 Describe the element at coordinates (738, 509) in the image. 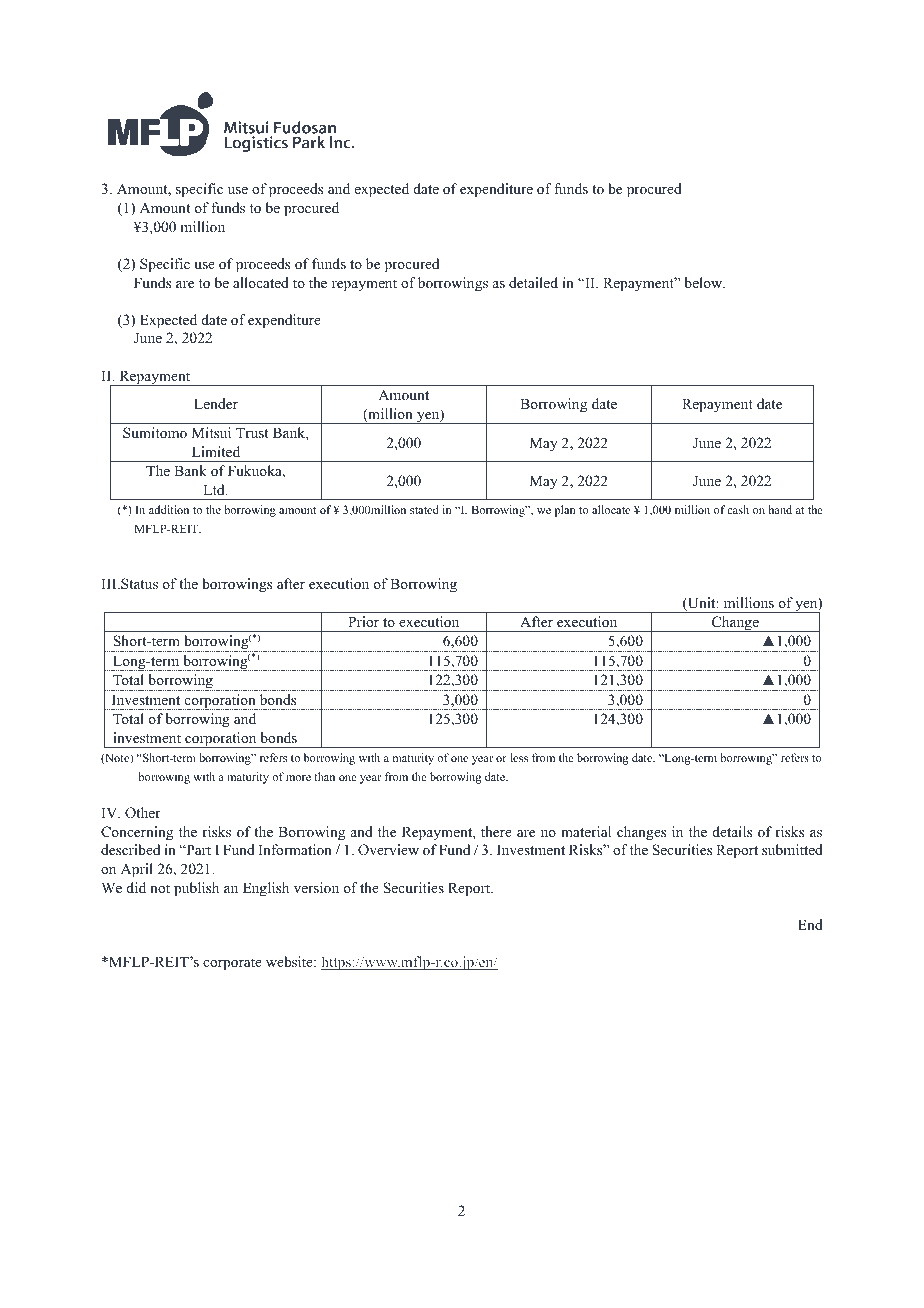

I see `cash` at that location.
